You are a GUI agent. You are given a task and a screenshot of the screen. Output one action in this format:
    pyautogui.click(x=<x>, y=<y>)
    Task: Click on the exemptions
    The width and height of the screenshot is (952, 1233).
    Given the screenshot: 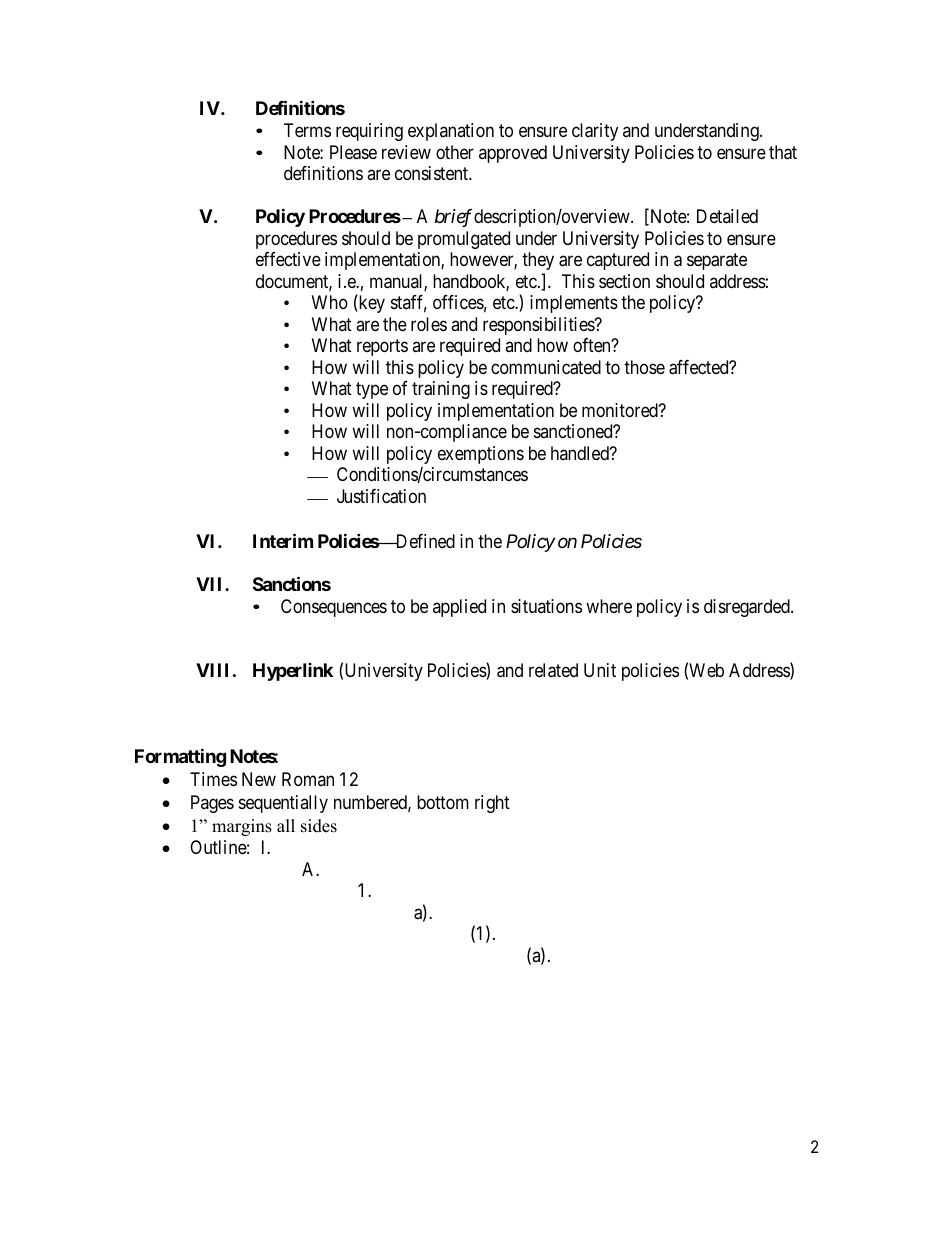 What is the action you would take?
    pyautogui.click(x=481, y=455)
